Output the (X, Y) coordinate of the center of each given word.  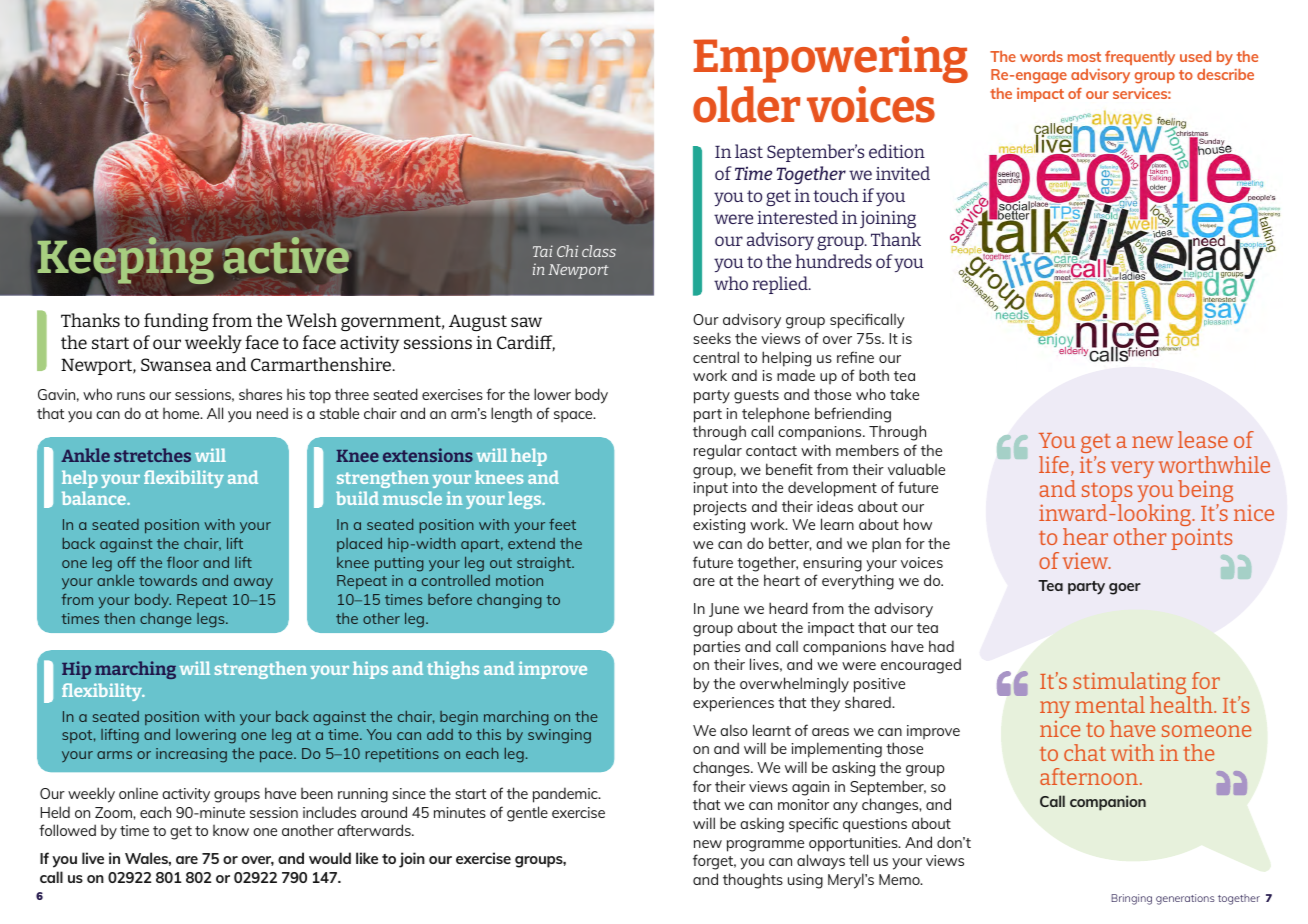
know (231, 830)
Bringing (1131, 899)
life (1054, 464)
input (711, 489)
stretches (152, 455)
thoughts (753, 881)
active (286, 255)
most (1084, 57)
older (747, 104)
